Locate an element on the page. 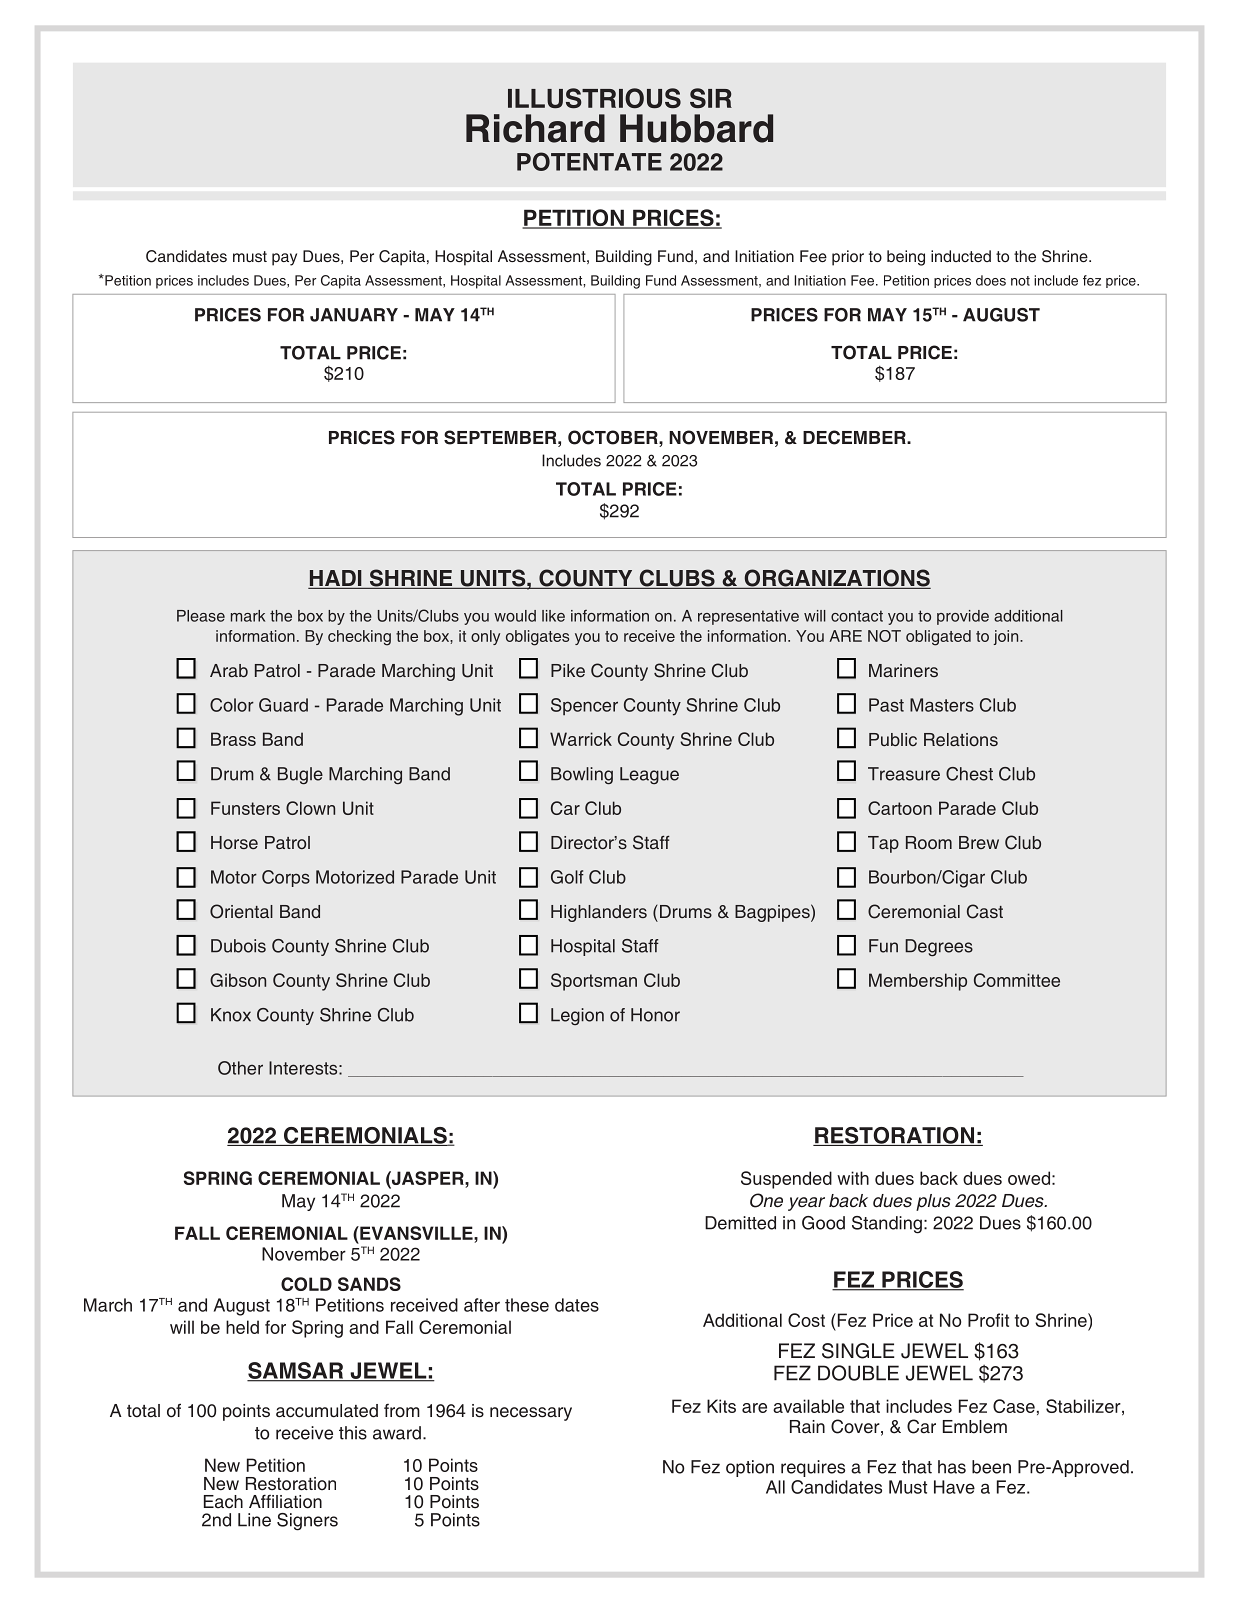 The image size is (1239, 1603). pay is located at coordinates (284, 259).
